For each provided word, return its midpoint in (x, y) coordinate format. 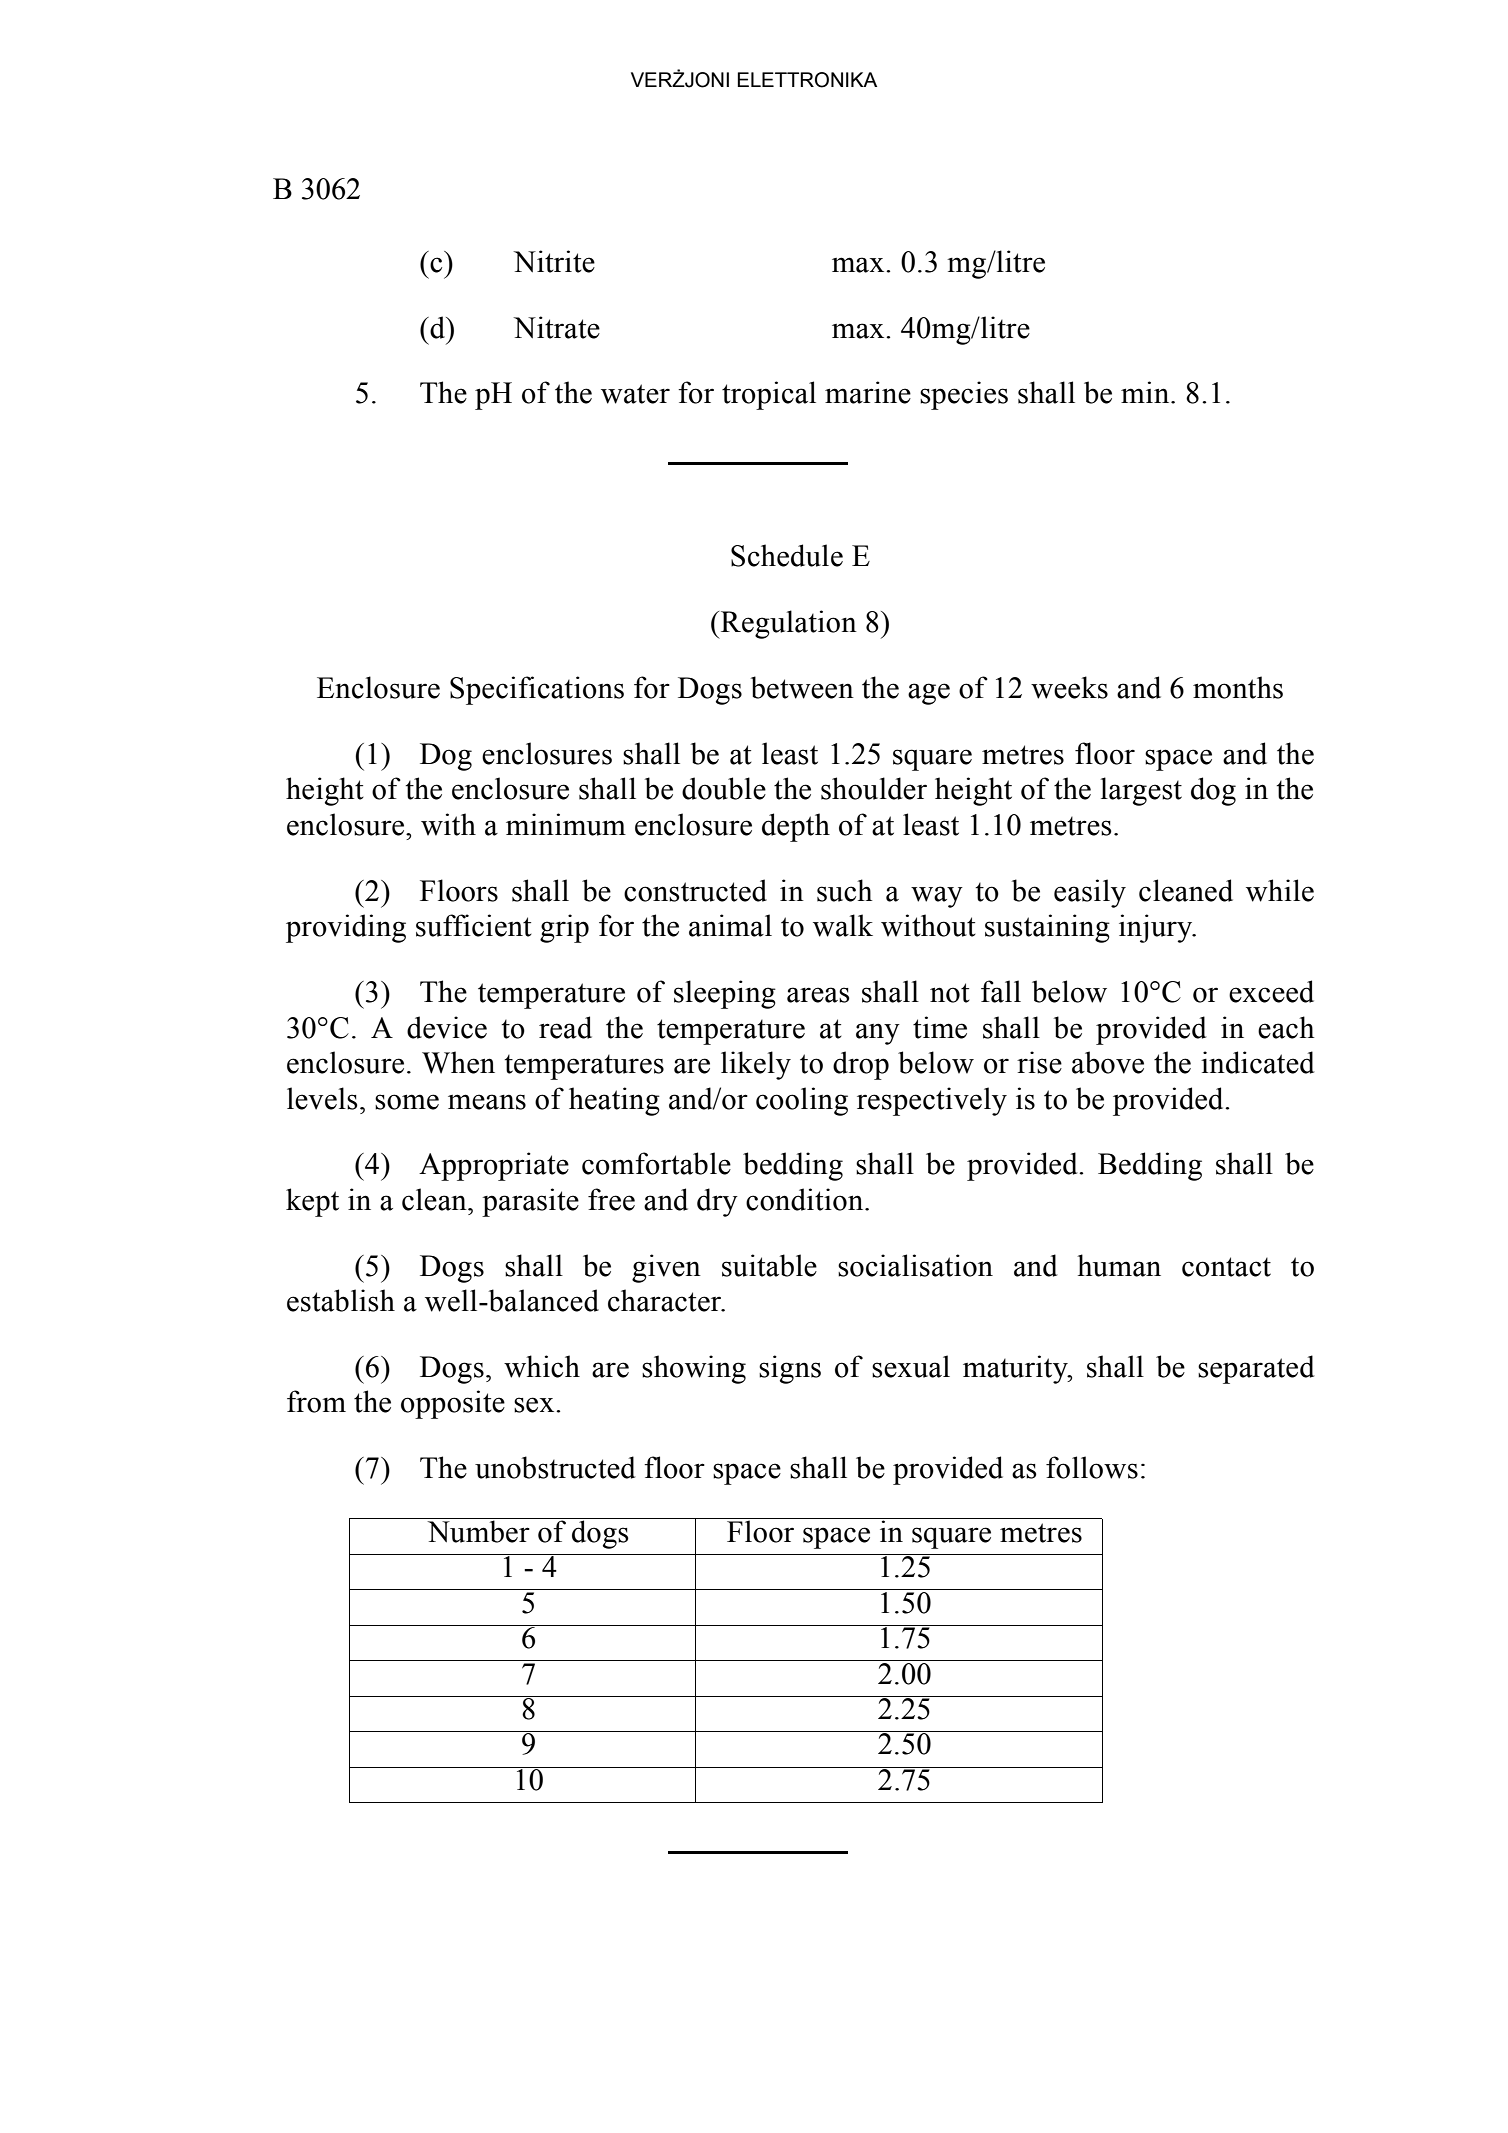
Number (478, 1530)
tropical (769, 395)
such (844, 890)
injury (1157, 928)
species (964, 395)
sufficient (474, 925)
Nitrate (556, 327)
